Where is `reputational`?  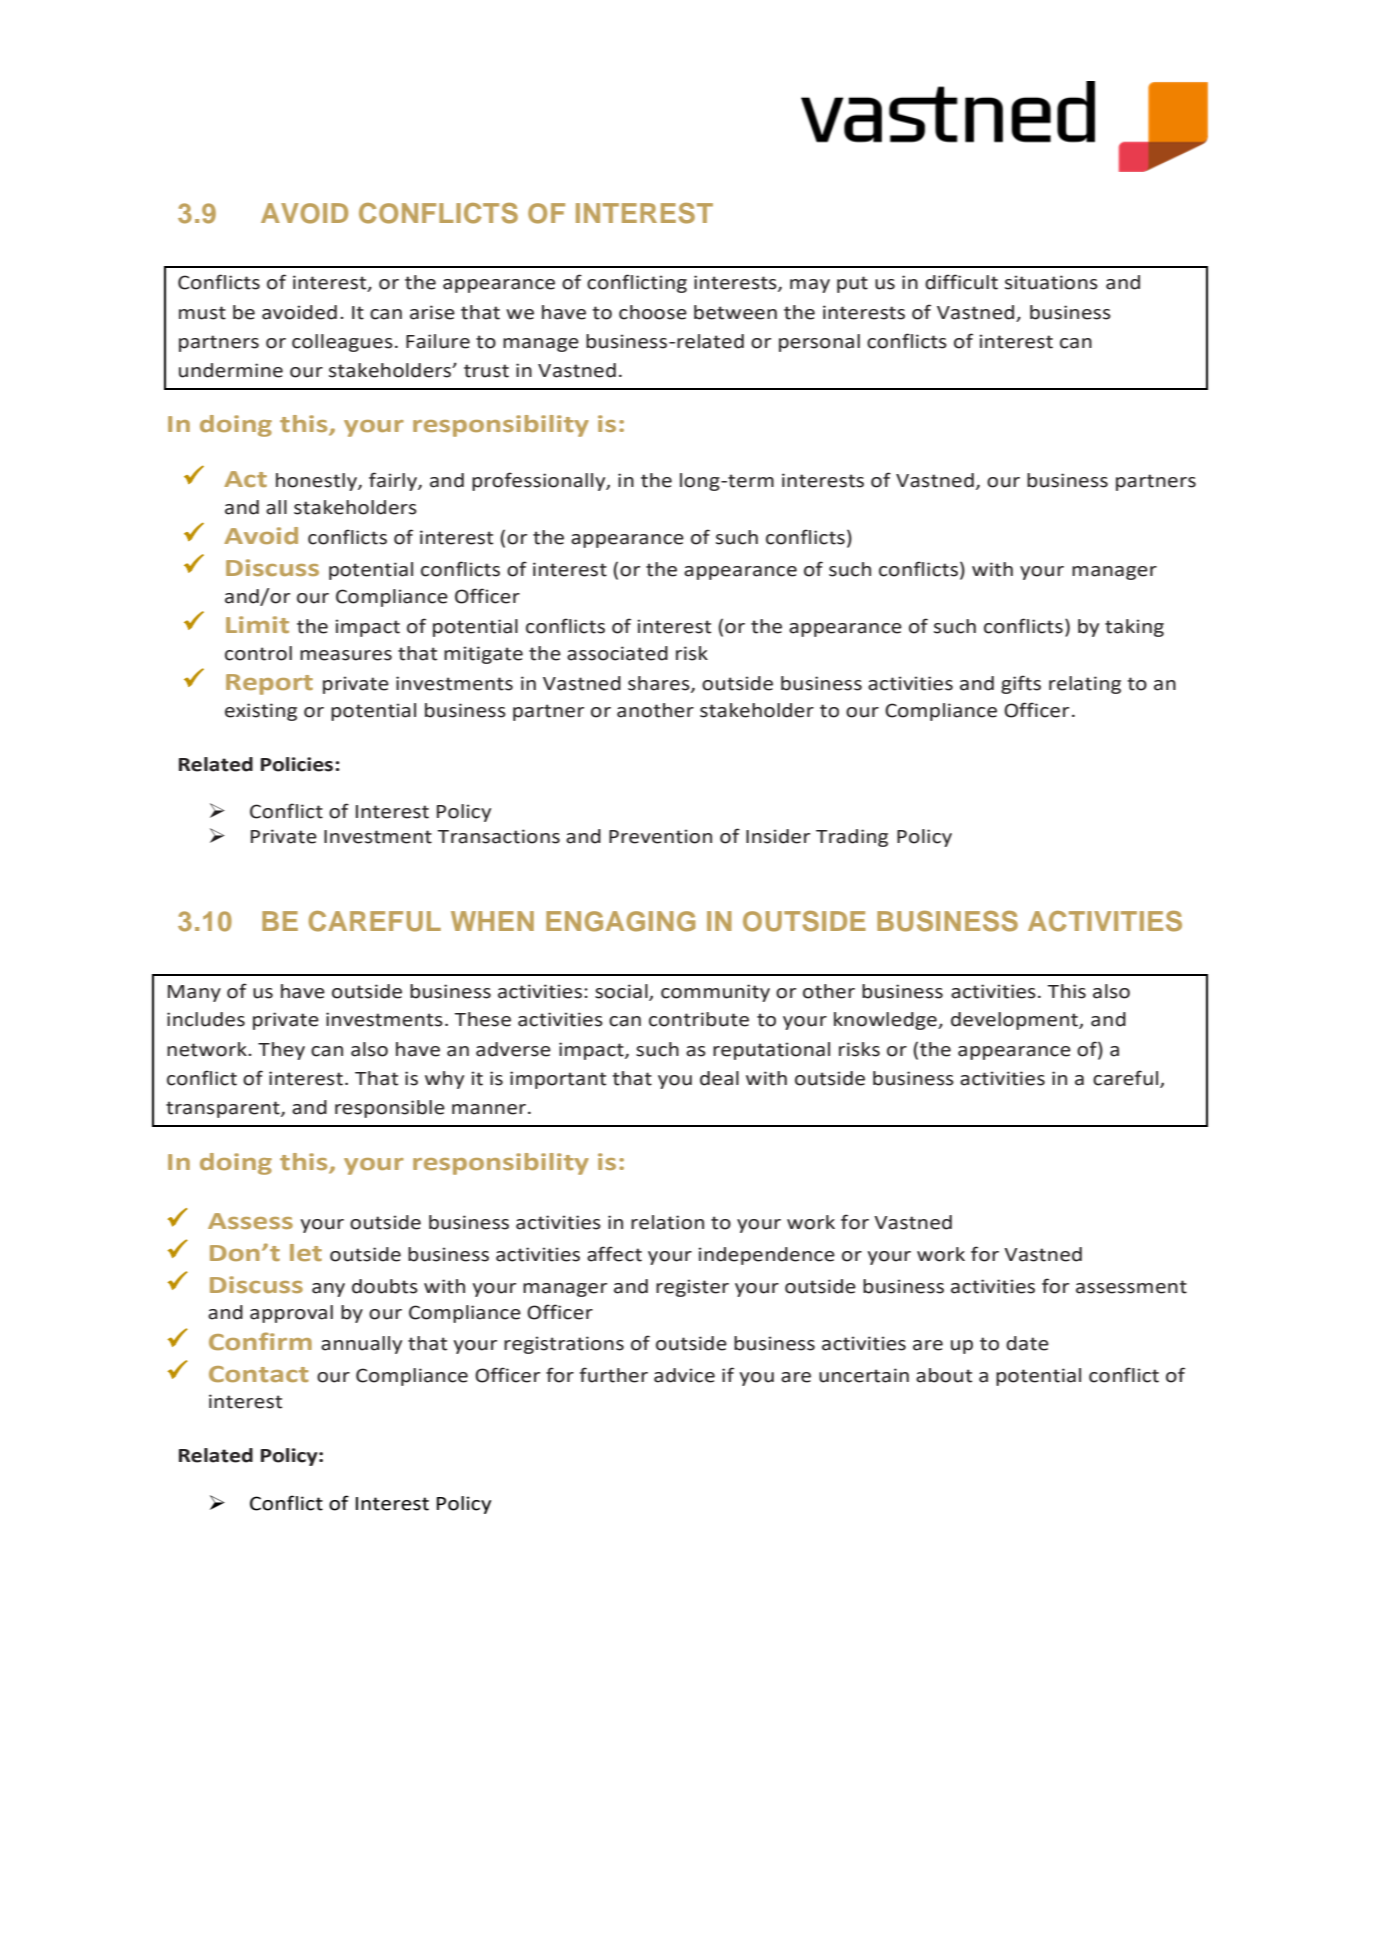 reputational is located at coordinates (771, 1051).
